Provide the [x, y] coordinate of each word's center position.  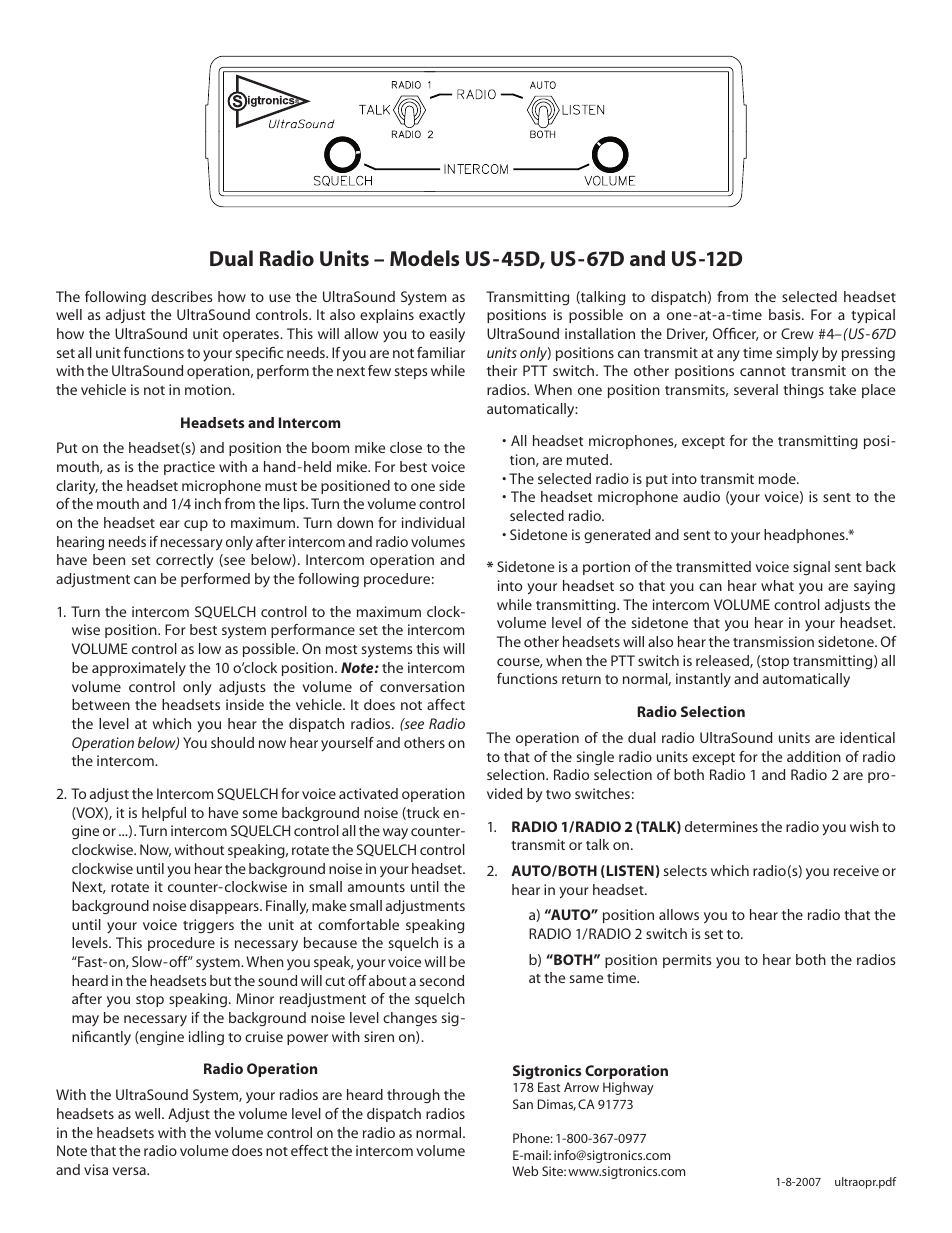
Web [525, 1171]
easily [447, 335]
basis [786, 314]
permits [687, 961]
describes [182, 296]
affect [446, 704]
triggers [208, 926]
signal [811, 568]
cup [196, 525]
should [232, 742]
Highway [628, 1088]
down [355, 522]
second [442, 980]
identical [867, 737]
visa [96, 1169]
